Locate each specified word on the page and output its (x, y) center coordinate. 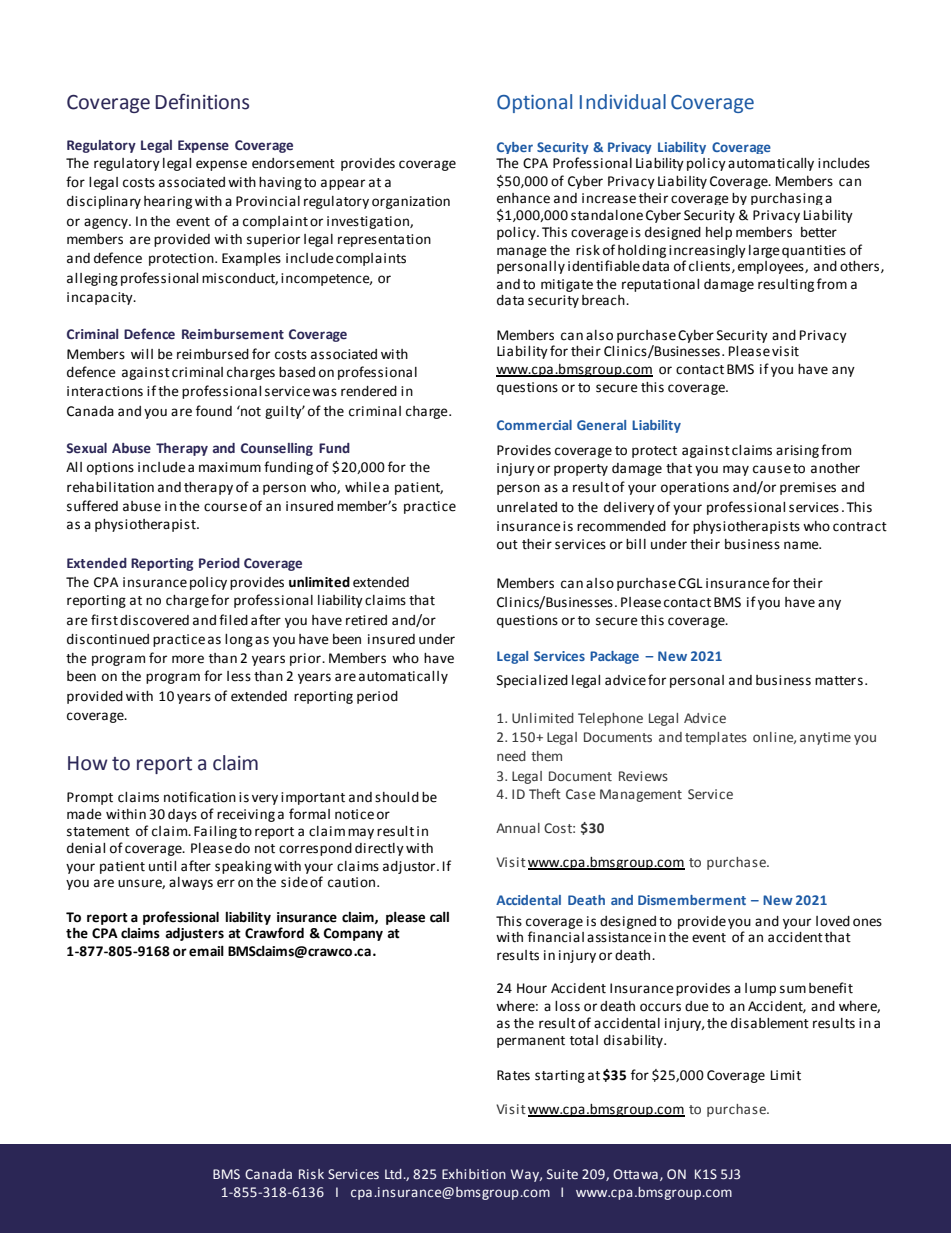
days (182, 815)
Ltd (393, 1174)
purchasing (787, 199)
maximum (230, 467)
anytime (825, 738)
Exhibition (474, 1174)
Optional (534, 103)
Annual (518, 828)
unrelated (527, 507)
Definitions (202, 101)
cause (772, 469)
